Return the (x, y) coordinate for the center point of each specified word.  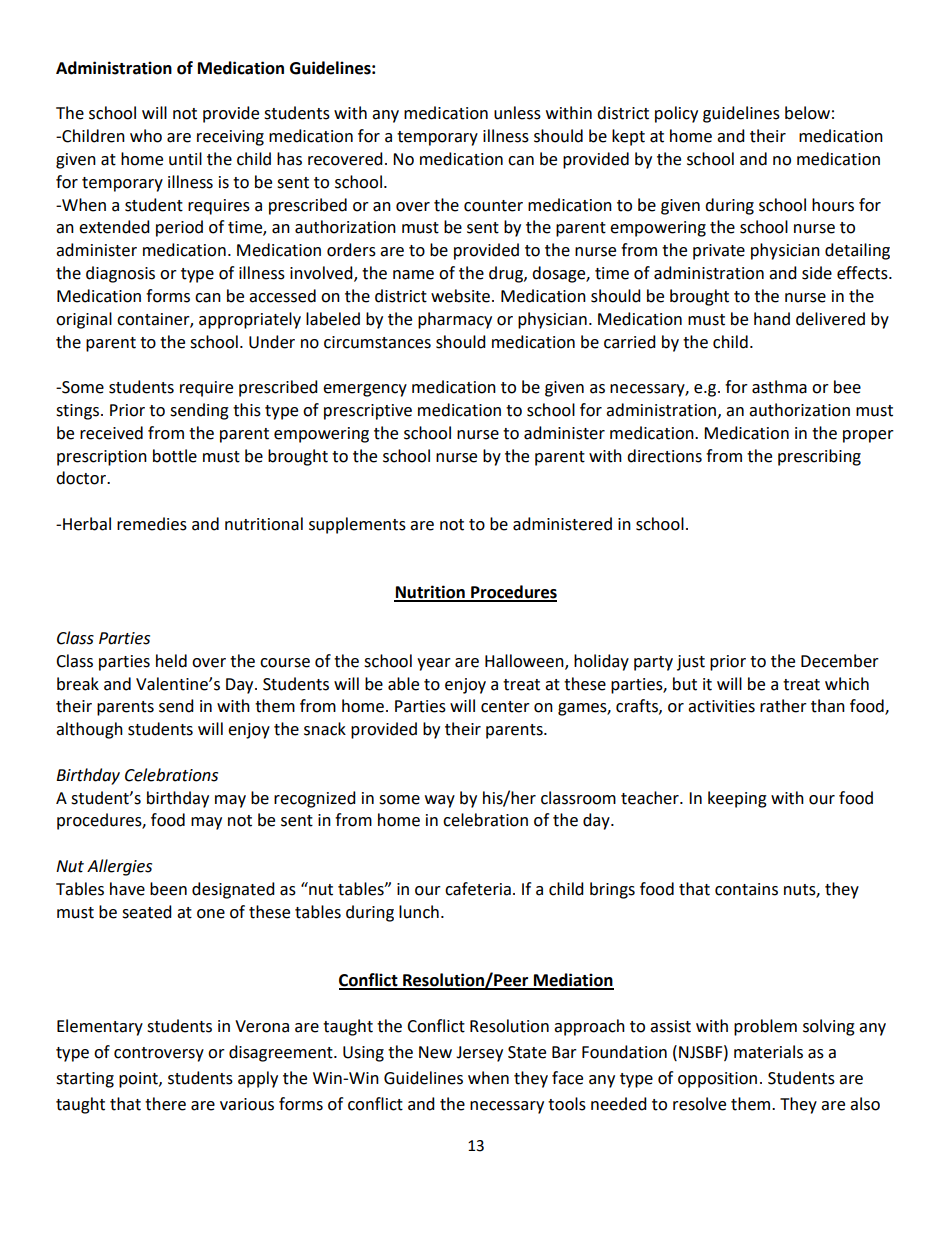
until (185, 159)
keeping (737, 799)
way (440, 801)
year (434, 664)
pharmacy (455, 320)
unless (517, 113)
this (247, 410)
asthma (779, 387)
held (171, 661)
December (840, 661)
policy (676, 114)
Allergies (119, 867)
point (139, 1080)
